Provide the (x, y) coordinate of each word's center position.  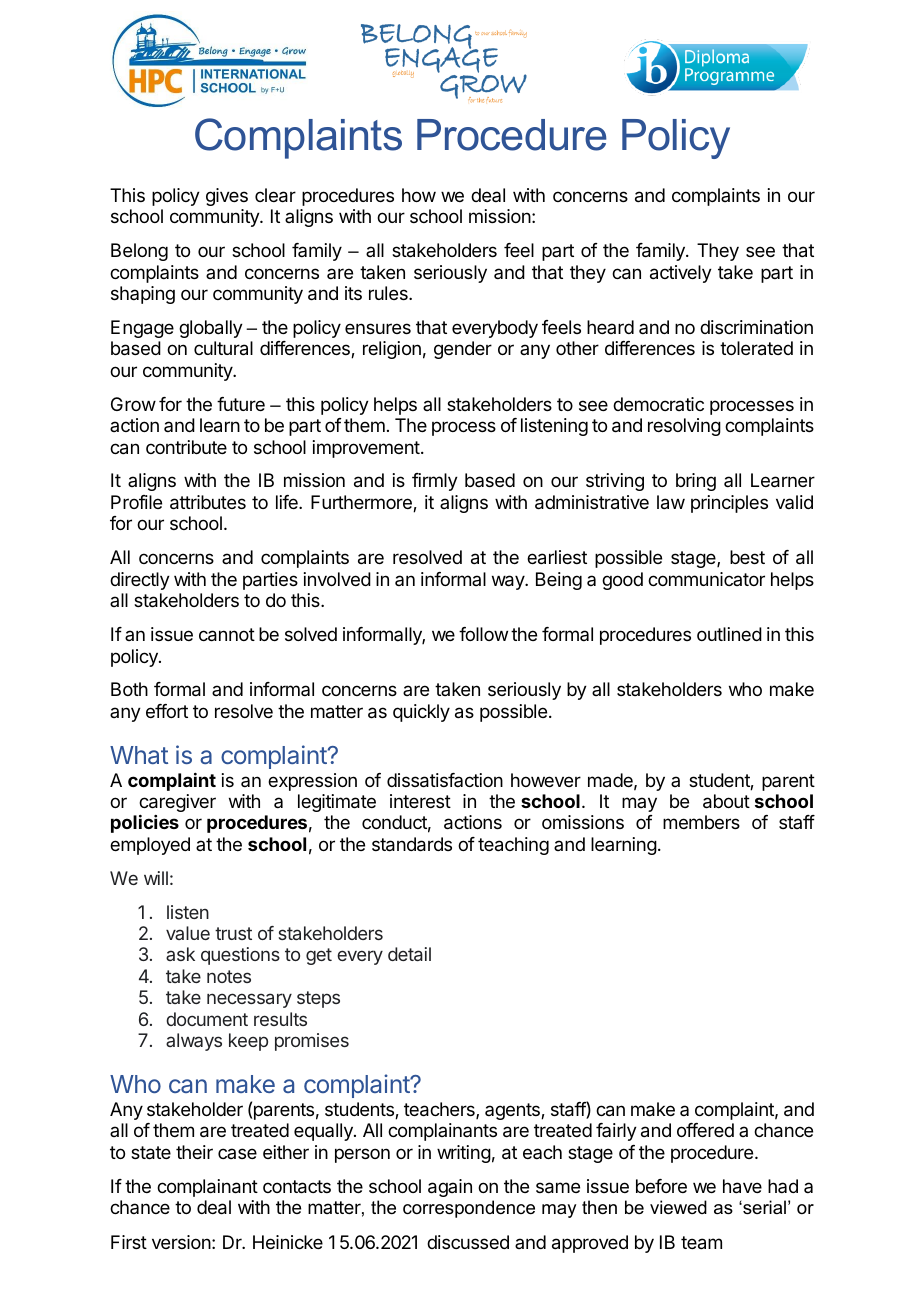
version (181, 1242)
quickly (421, 713)
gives (227, 197)
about (726, 801)
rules (389, 293)
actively (681, 274)
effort (167, 711)
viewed (678, 1207)
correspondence (469, 1209)
